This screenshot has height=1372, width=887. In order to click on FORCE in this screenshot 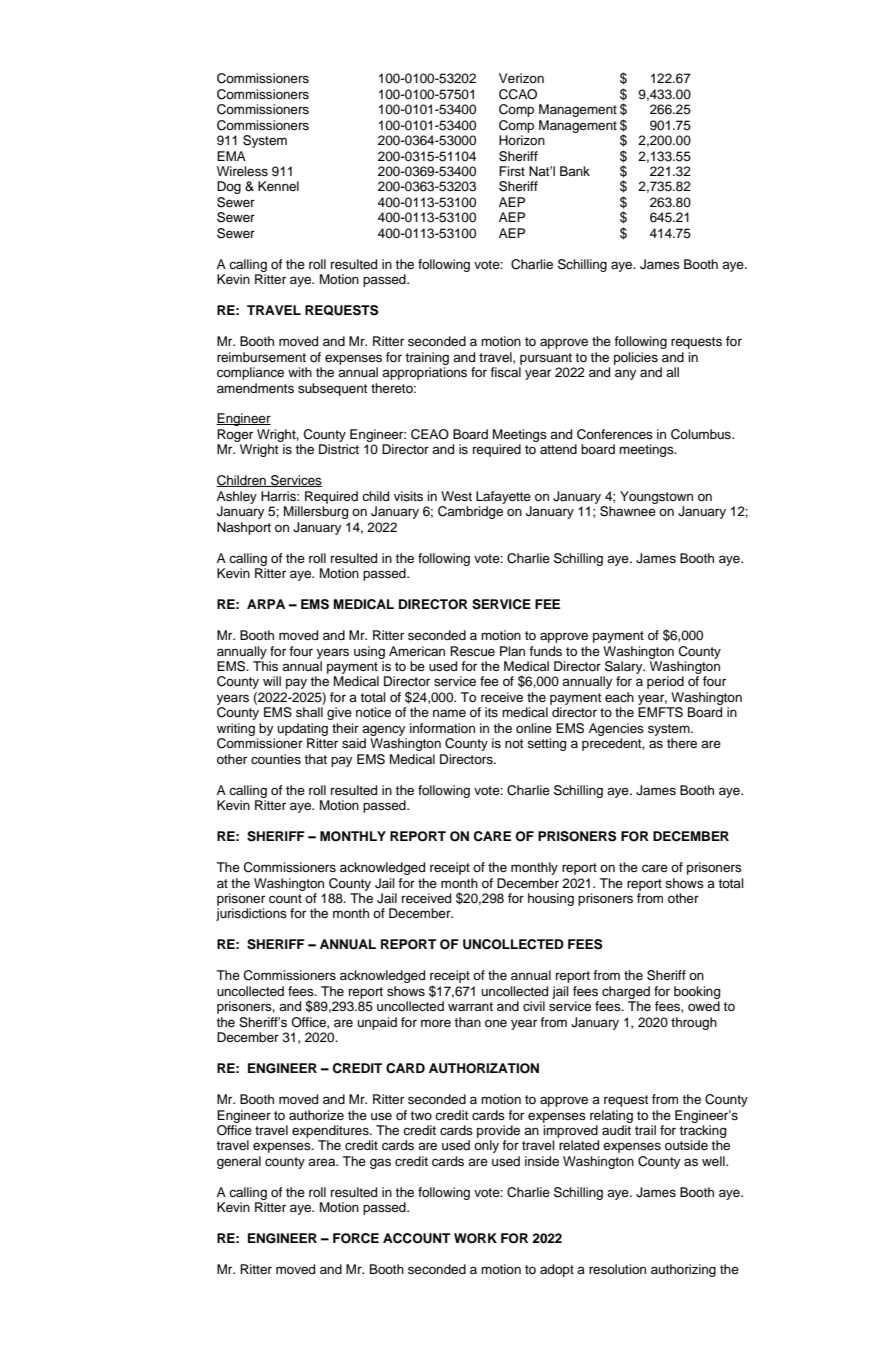, I will do `click(356, 1238)`.
